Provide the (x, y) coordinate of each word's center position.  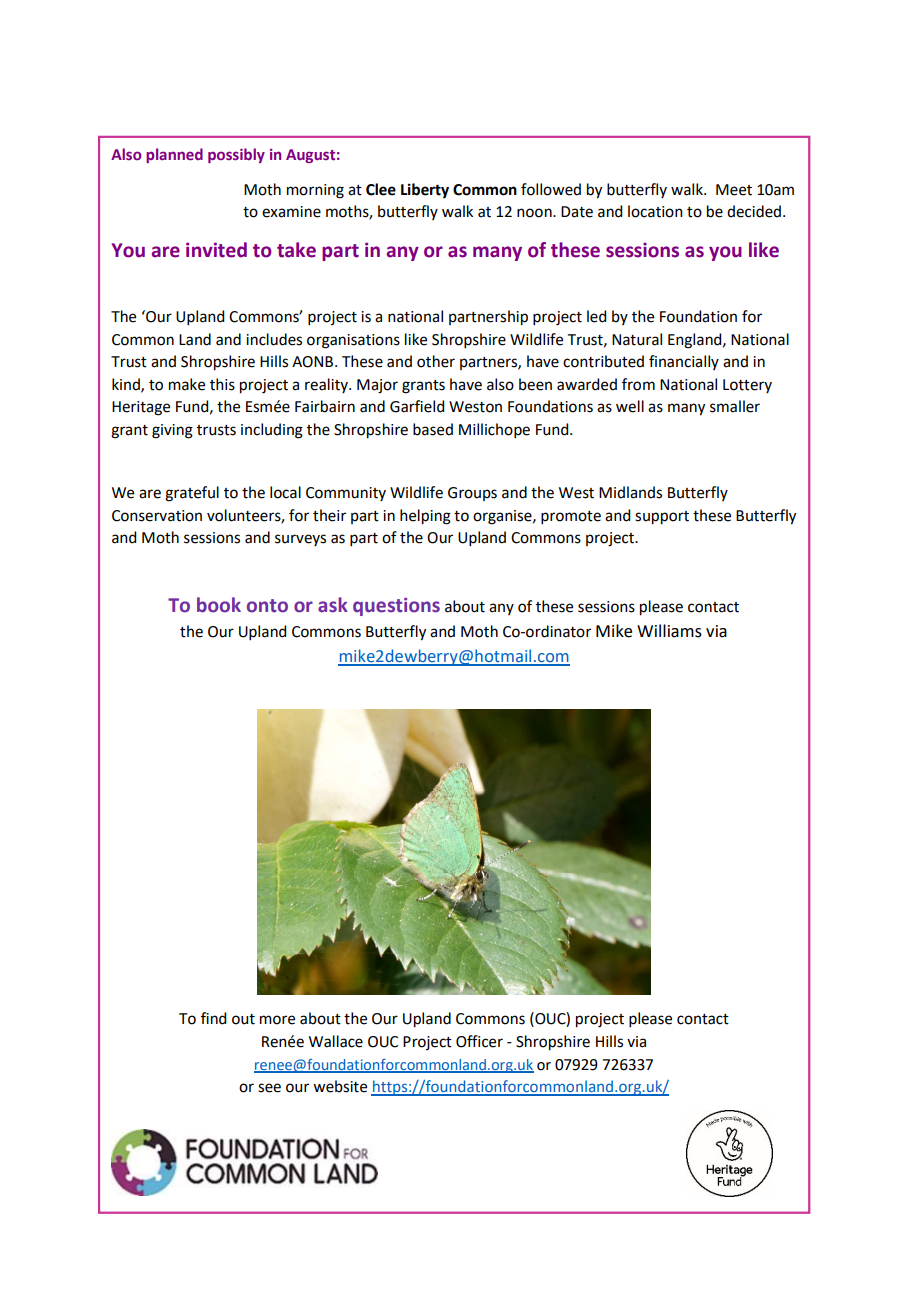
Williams (669, 631)
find (213, 1018)
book (219, 605)
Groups (472, 494)
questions (396, 607)
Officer (479, 1041)
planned (174, 155)
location (655, 211)
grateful (192, 494)
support (662, 518)
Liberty (425, 191)
